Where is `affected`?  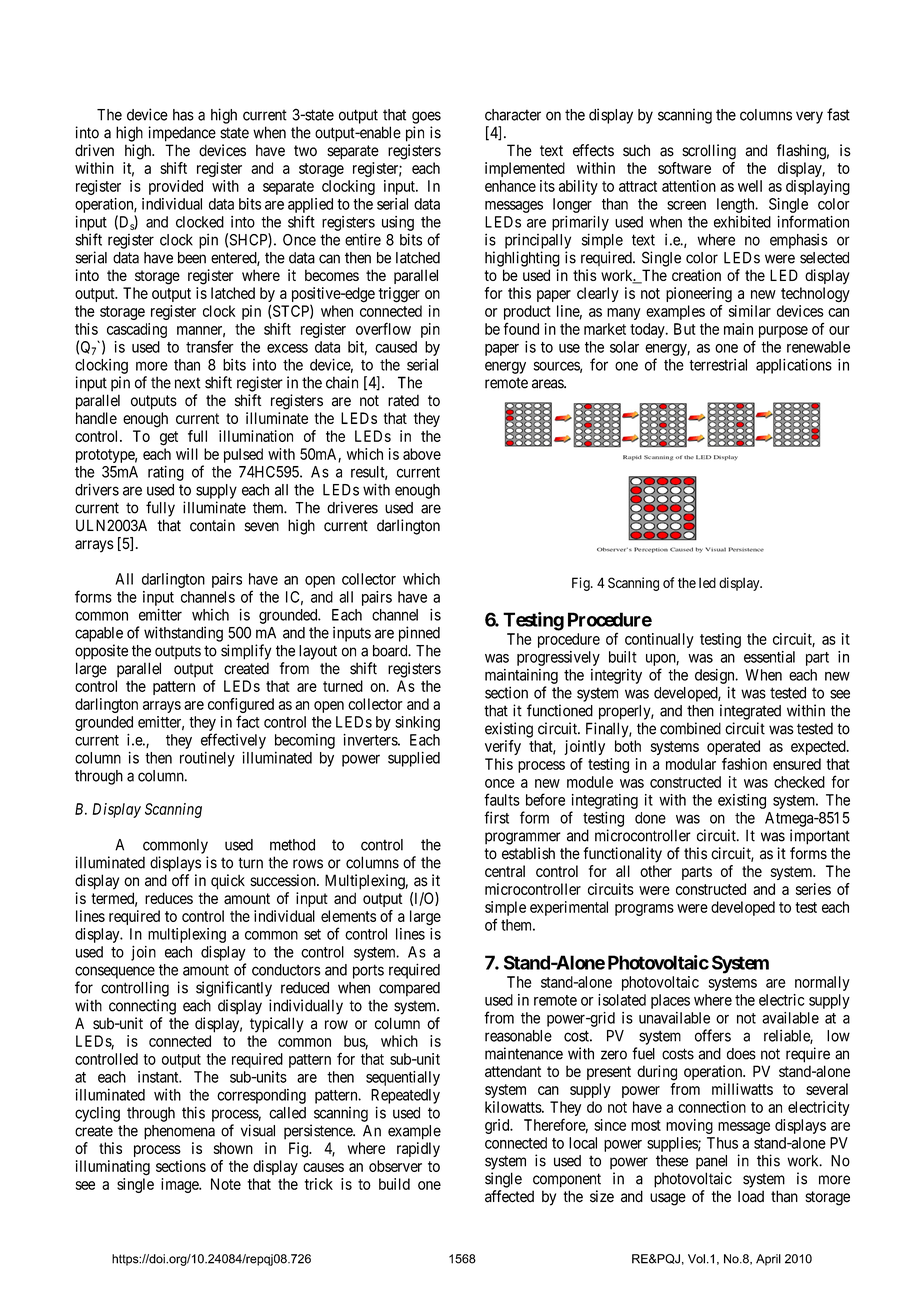 affected is located at coordinates (509, 1196).
